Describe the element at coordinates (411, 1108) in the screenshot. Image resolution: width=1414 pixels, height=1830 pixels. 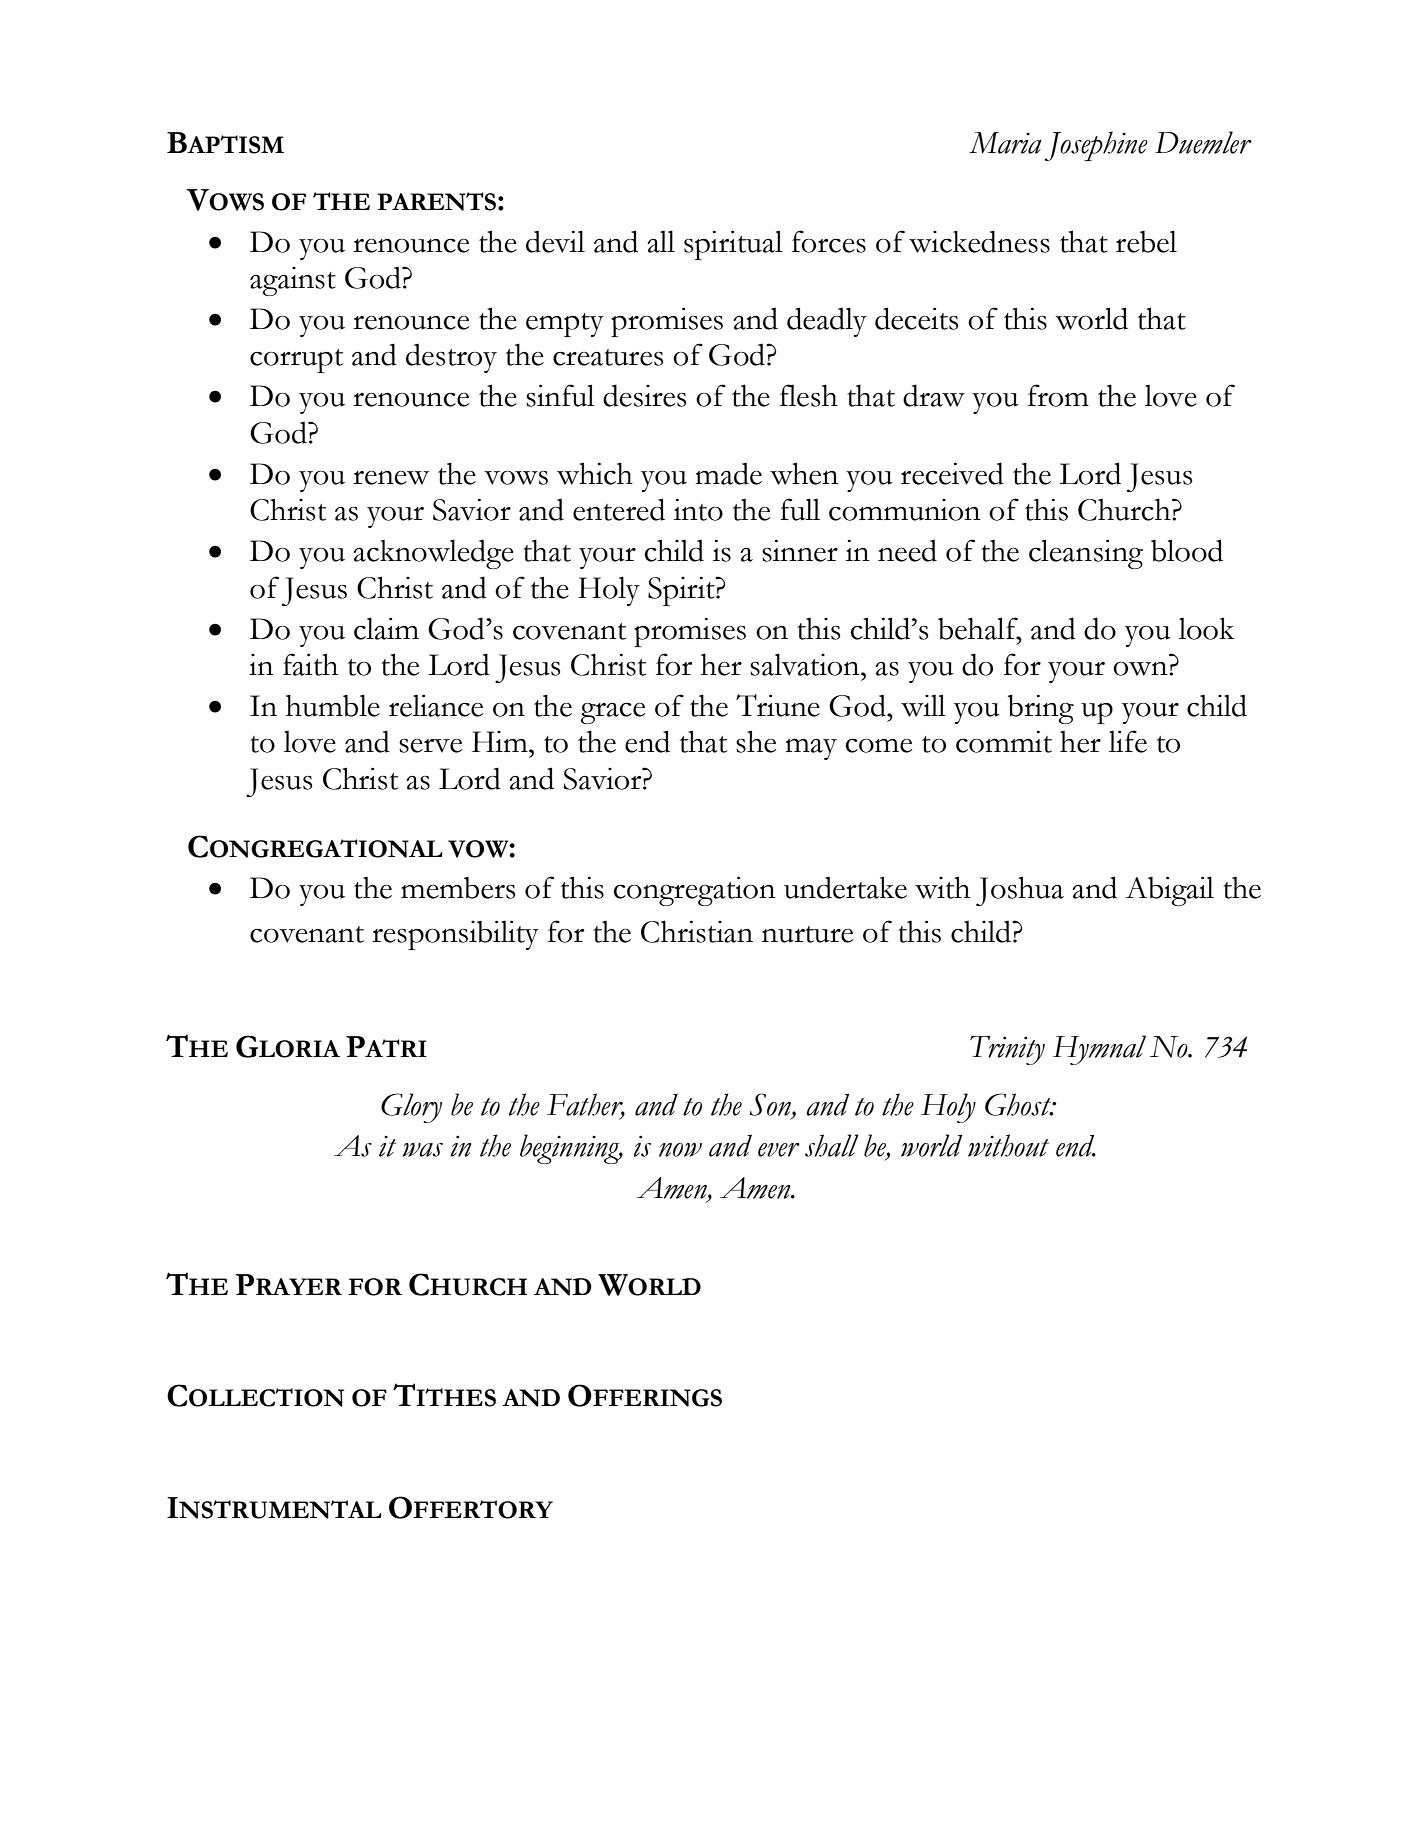
I see `Glory` at that location.
